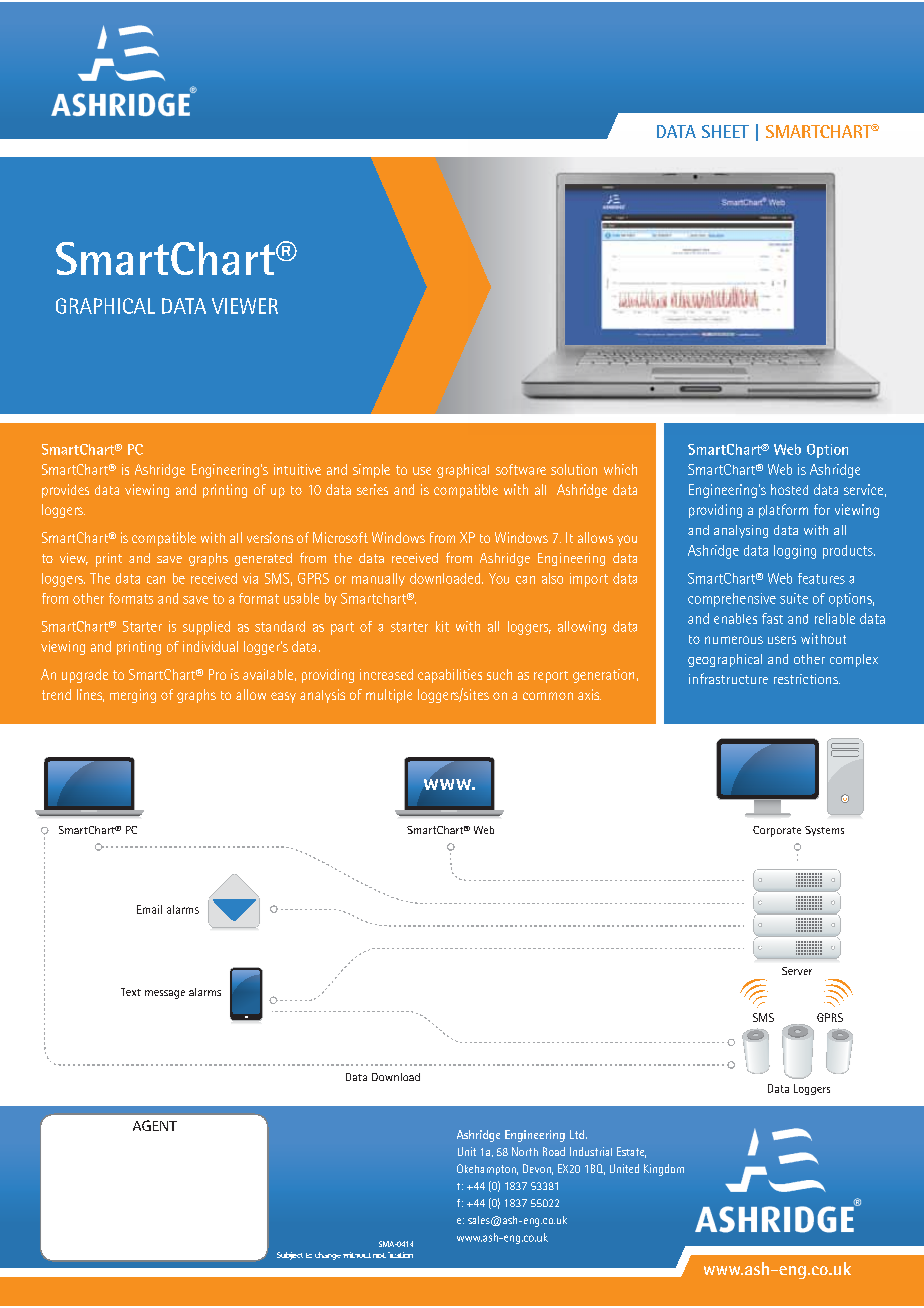 The width and height of the image is (924, 1308). What do you see at coordinates (297, 469) in the image?
I see `intuitive` at bounding box center [297, 469].
